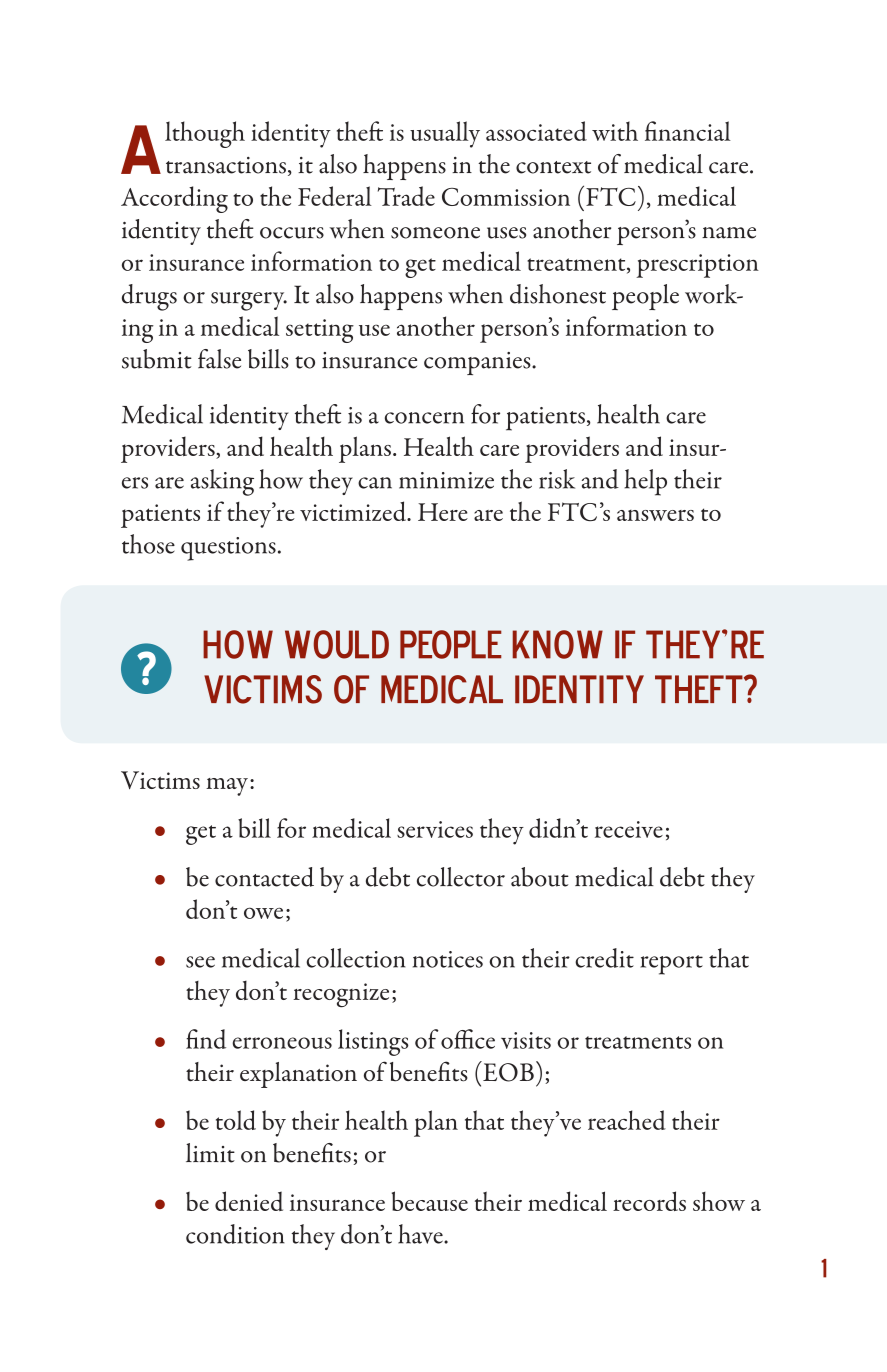  I want to click on report, so click(671, 965).
